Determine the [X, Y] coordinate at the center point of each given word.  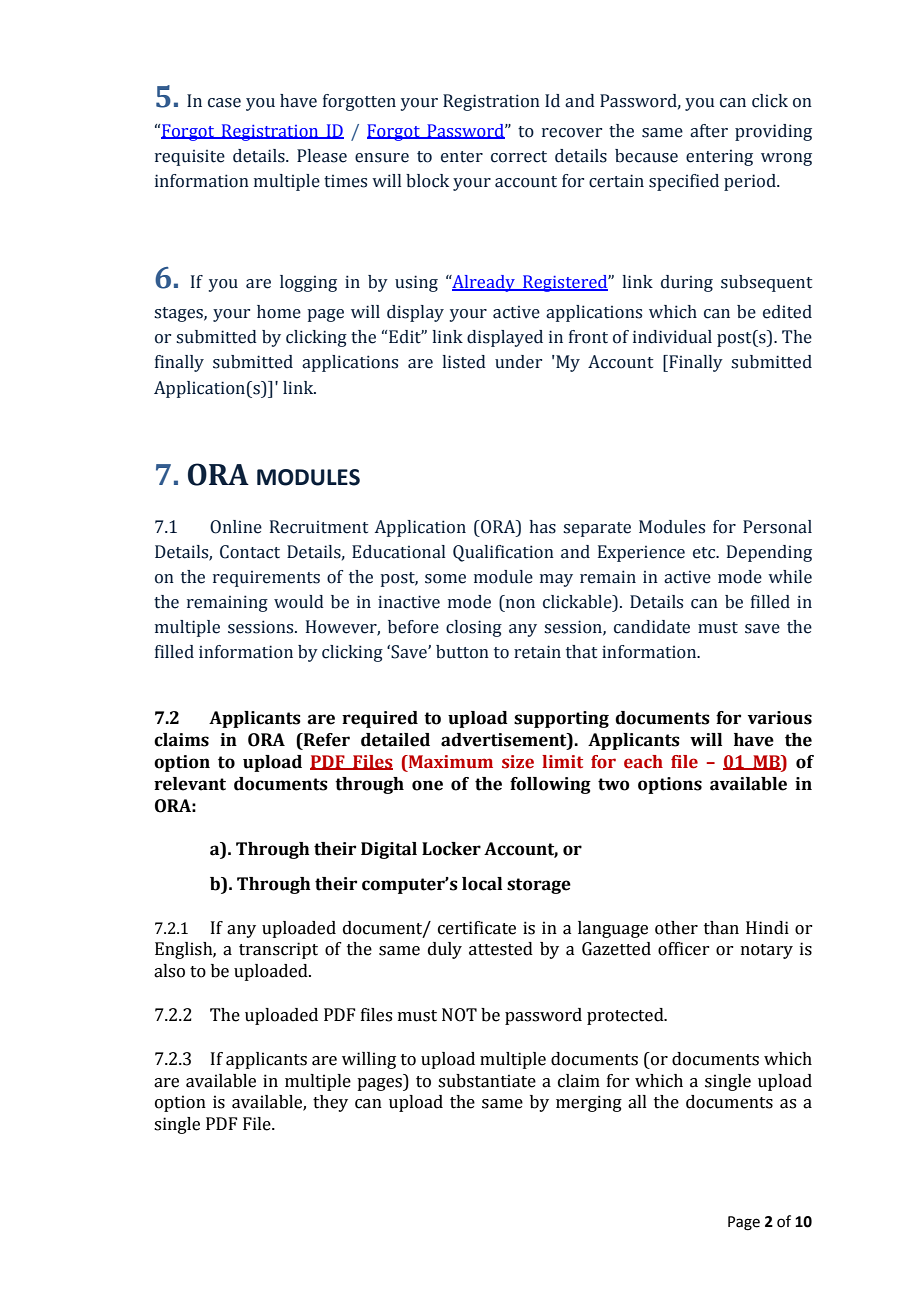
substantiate [487, 1081]
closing [474, 628]
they [330, 1103]
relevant [190, 784]
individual [672, 337]
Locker [451, 849]
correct [519, 157]
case [224, 103]
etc [705, 553]
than [721, 928]
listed [464, 362]
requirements [266, 579]
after [709, 131]
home [279, 312]
